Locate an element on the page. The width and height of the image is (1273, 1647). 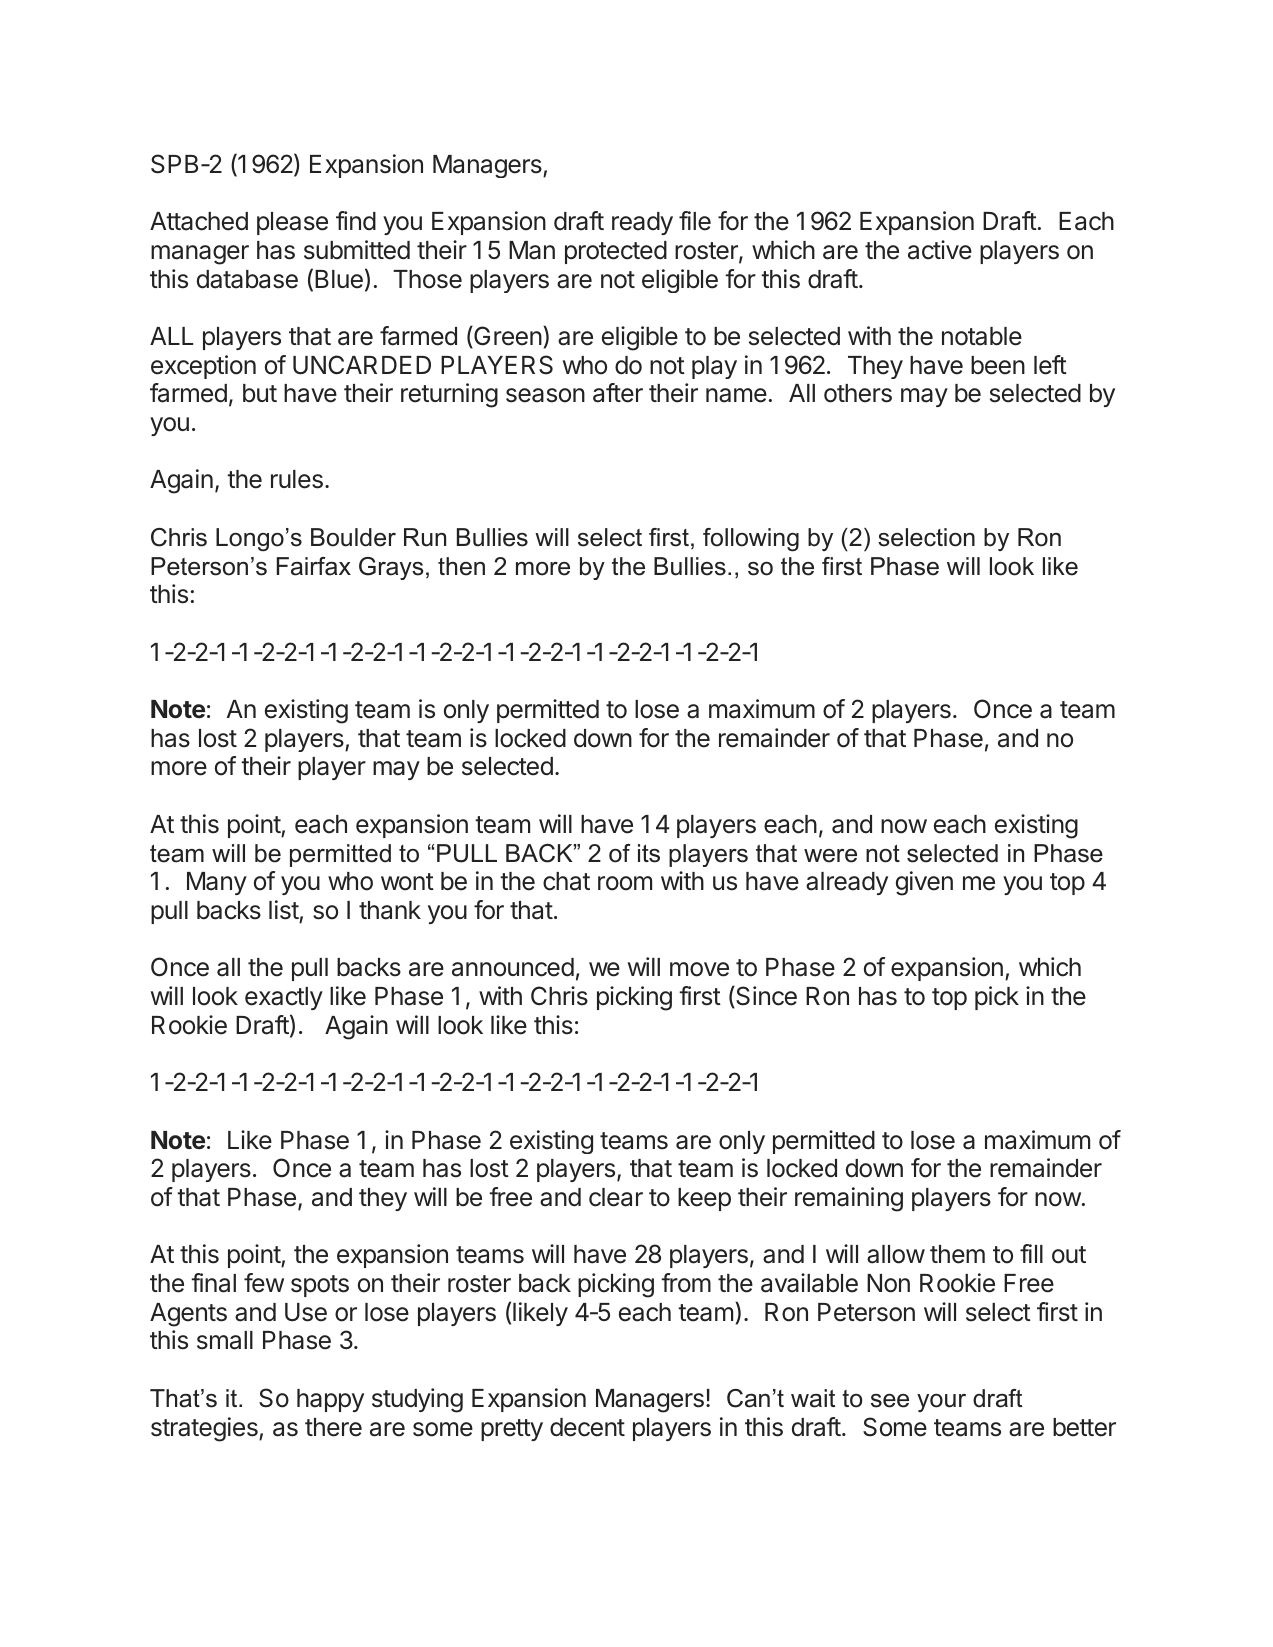
were is located at coordinates (830, 856).
